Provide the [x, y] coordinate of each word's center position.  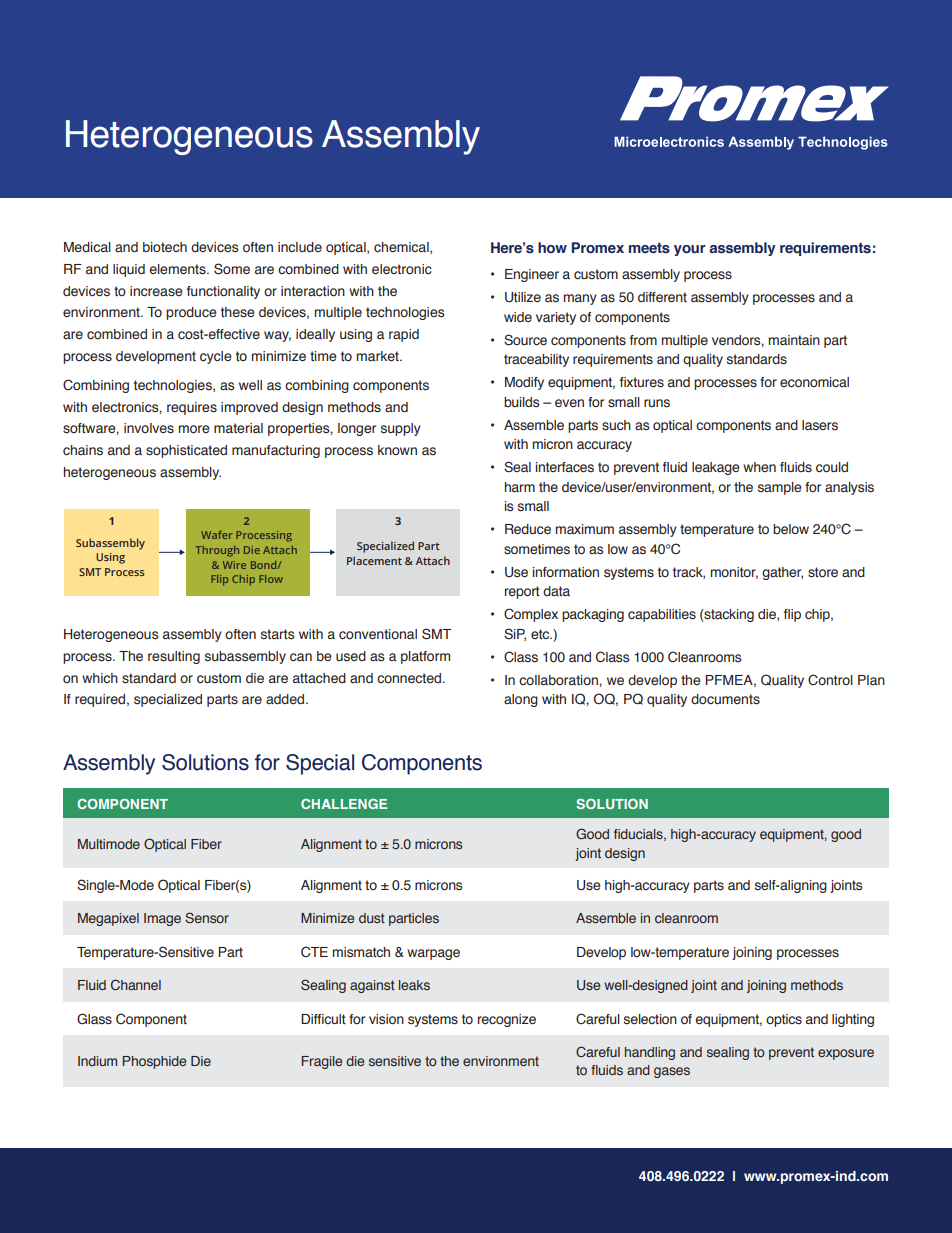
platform [425, 657]
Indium [97, 1061]
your [690, 250]
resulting [174, 657]
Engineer [532, 275]
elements [178, 269]
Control [830, 679]
